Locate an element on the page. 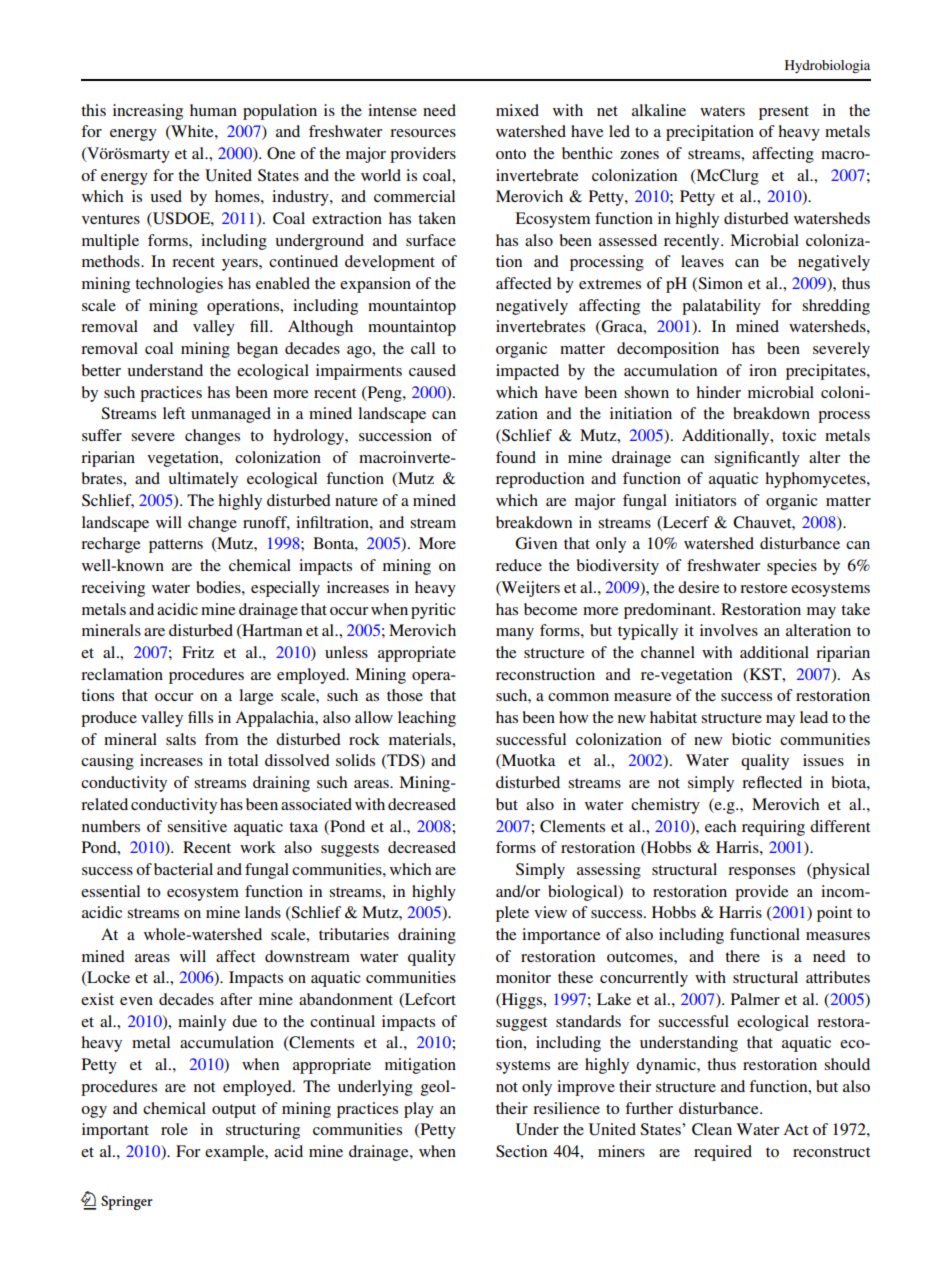 The image size is (952, 1284). human is located at coordinates (213, 110).
